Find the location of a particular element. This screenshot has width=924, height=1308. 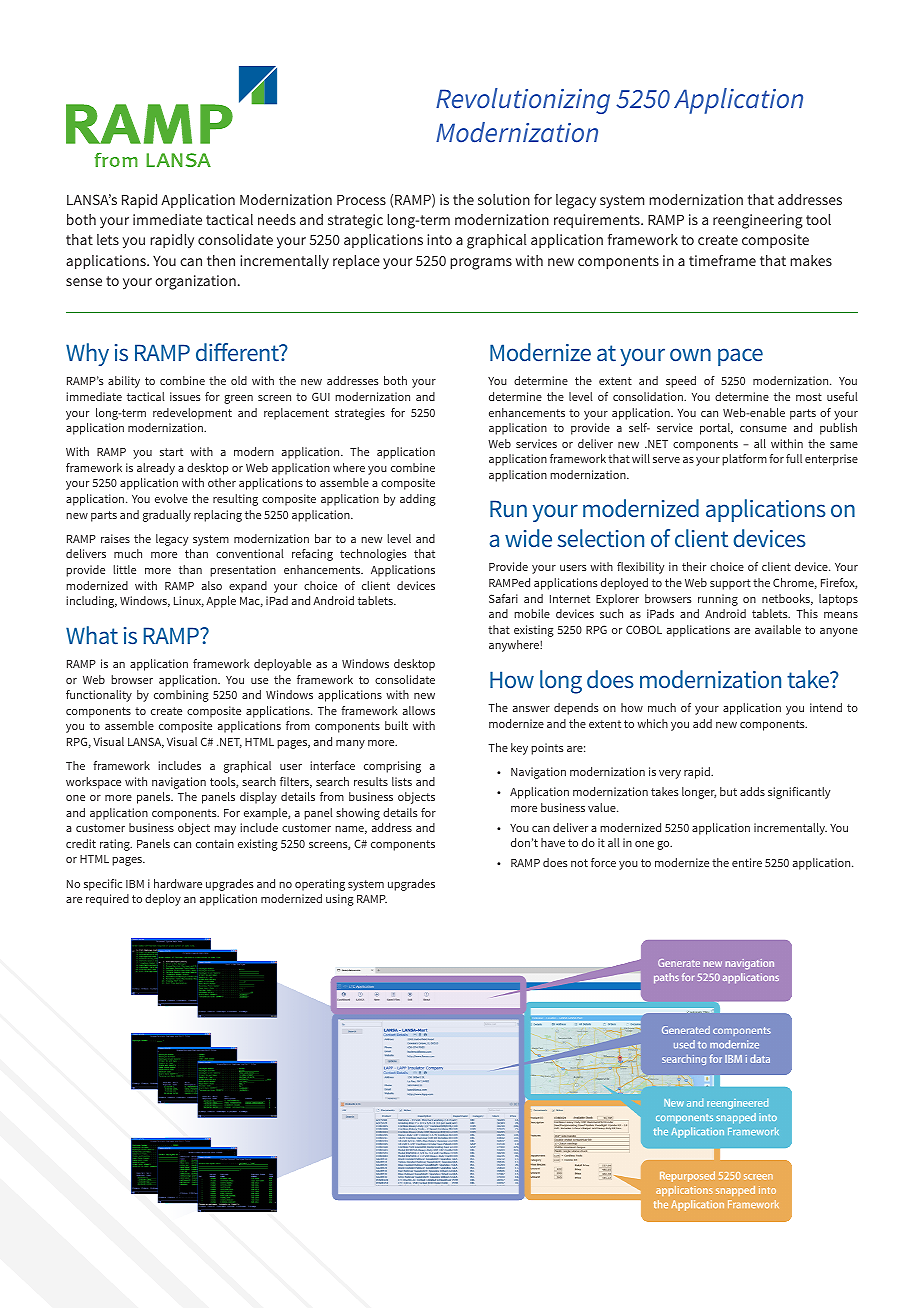

Revolutionizing is located at coordinates (523, 101).
